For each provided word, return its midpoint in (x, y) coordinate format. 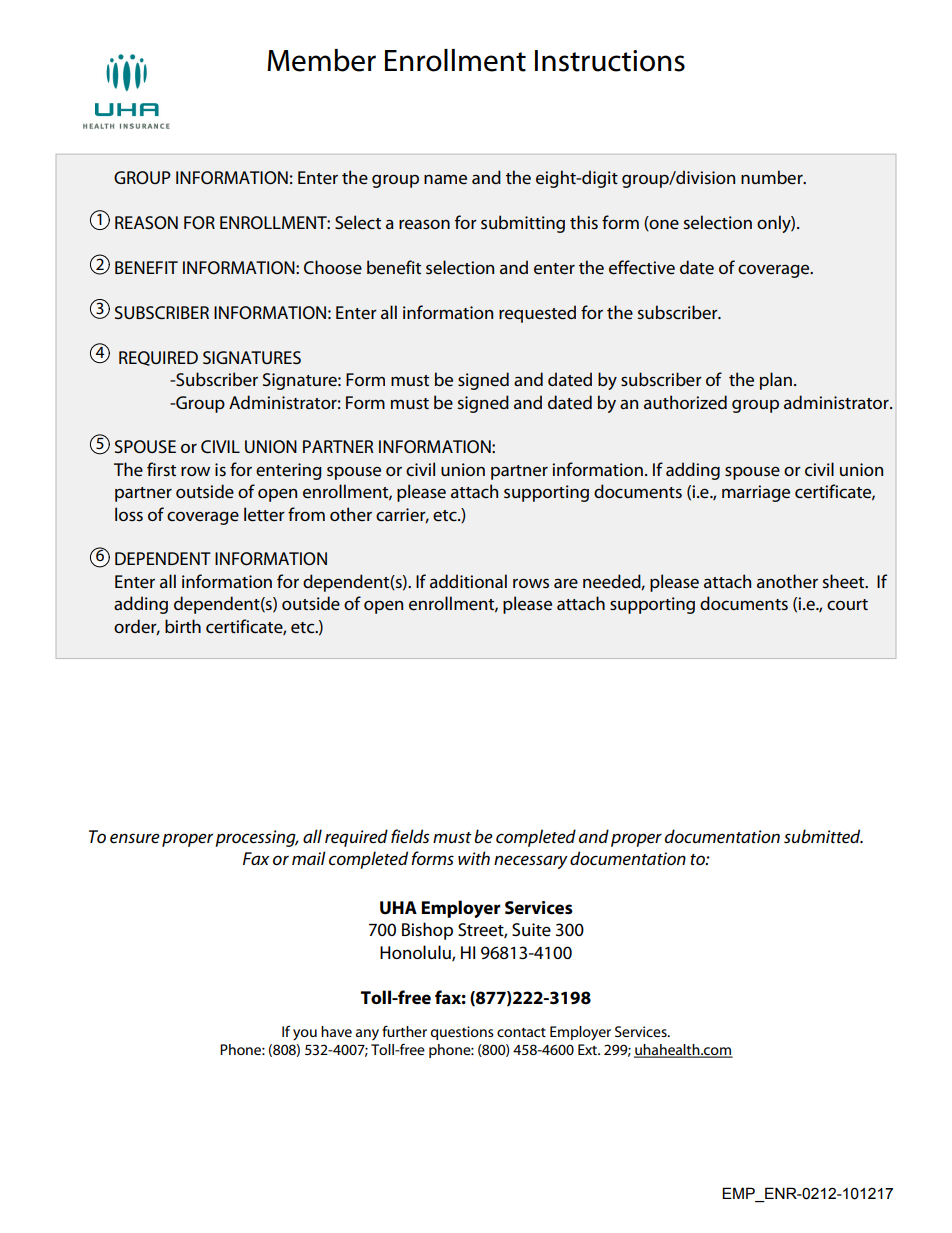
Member (321, 60)
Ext (588, 1049)
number (773, 177)
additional (468, 581)
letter (264, 514)
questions (462, 1033)
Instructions (610, 61)
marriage (756, 493)
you (305, 1035)
